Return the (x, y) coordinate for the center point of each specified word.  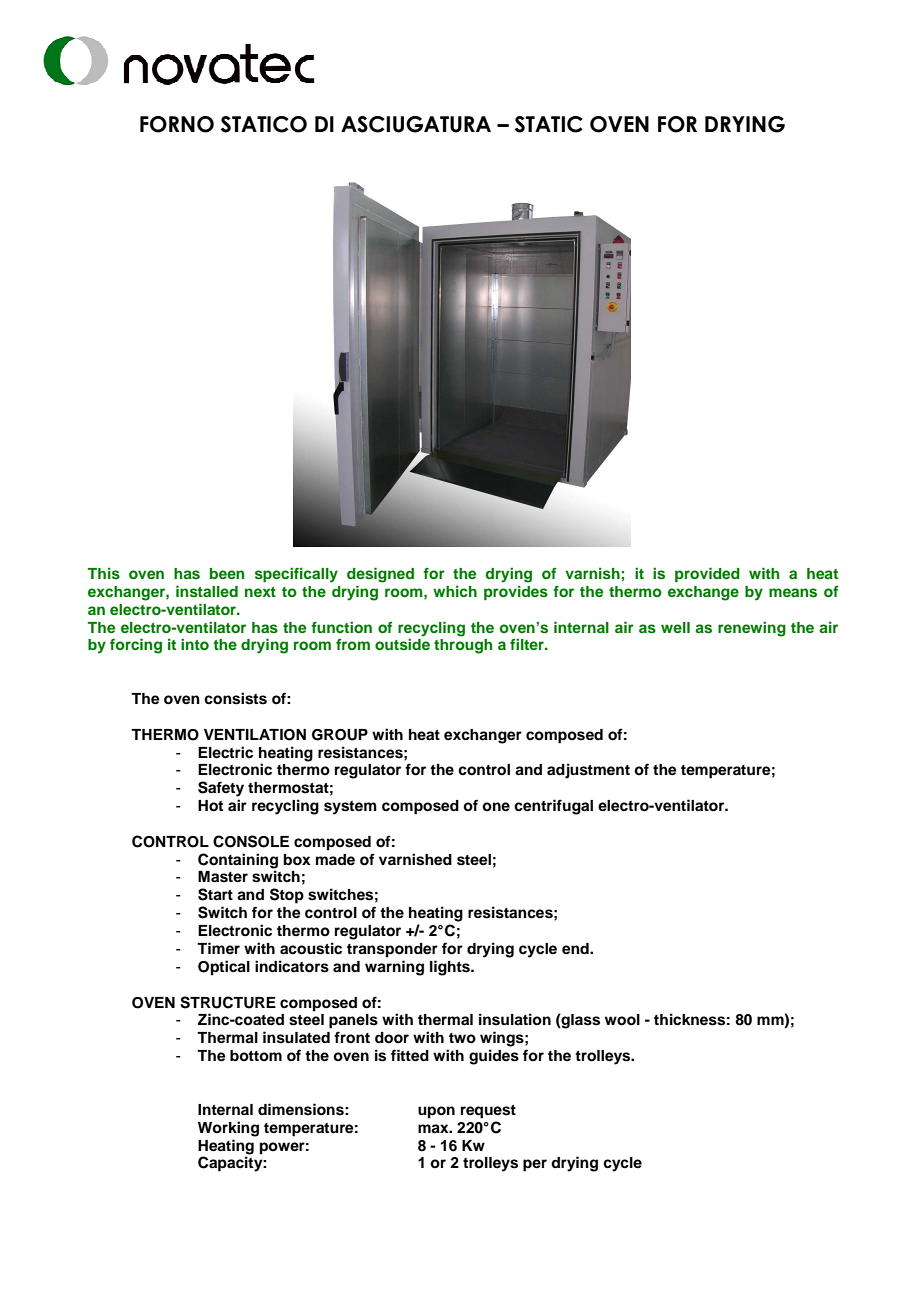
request (488, 1112)
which (455, 591)
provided (707, 575)
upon (436, 1112)
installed (207, 591)
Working (228, 1129)
